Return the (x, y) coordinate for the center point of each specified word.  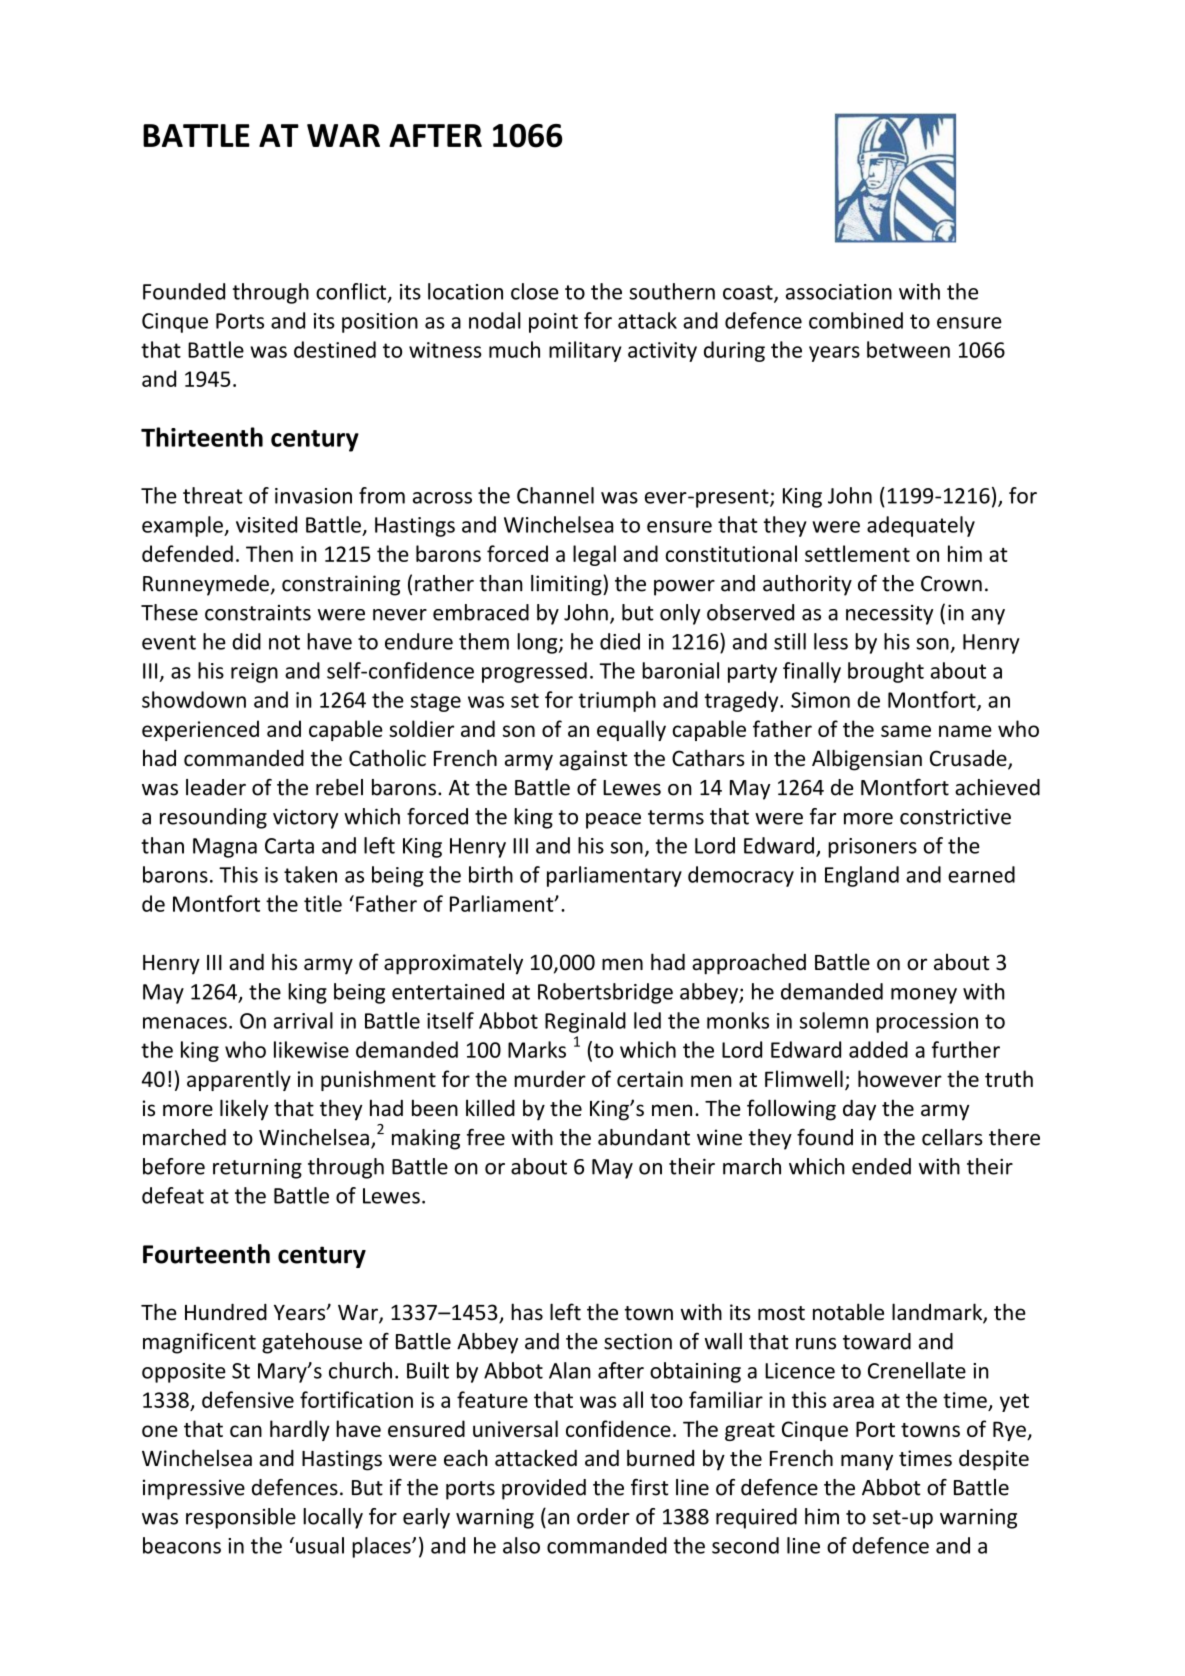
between (908, 349)
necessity (889, 615)
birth (491, 874)
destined (335, 349)
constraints (258, 613)
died (620, 641)
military (585, 351)
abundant (644, 1137)
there (1014, 1137)
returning (257, 1168)
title (323, 903)
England (862, 876)
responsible (241, 1518)
